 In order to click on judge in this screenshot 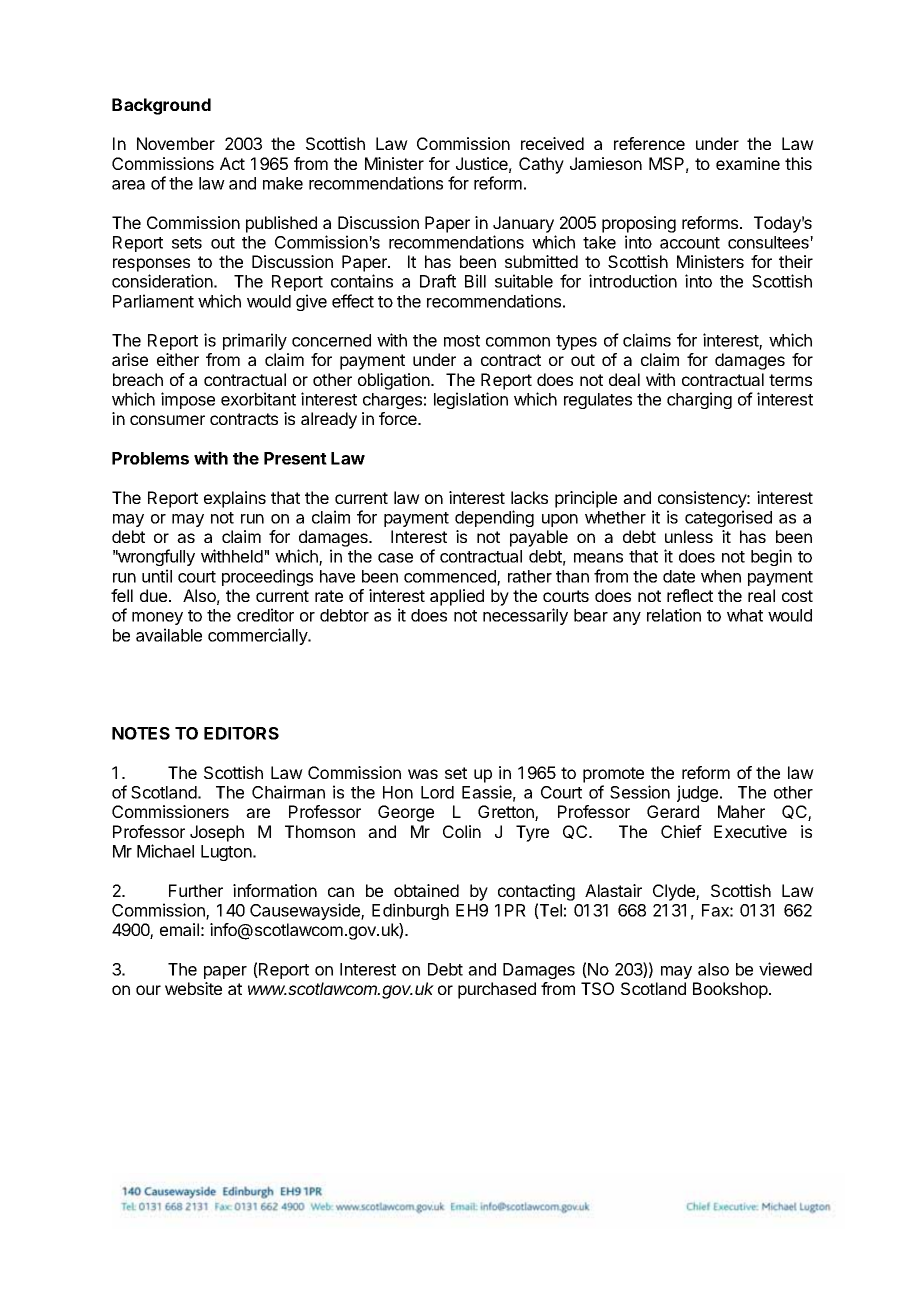, I will do `click(699, 793)`.
